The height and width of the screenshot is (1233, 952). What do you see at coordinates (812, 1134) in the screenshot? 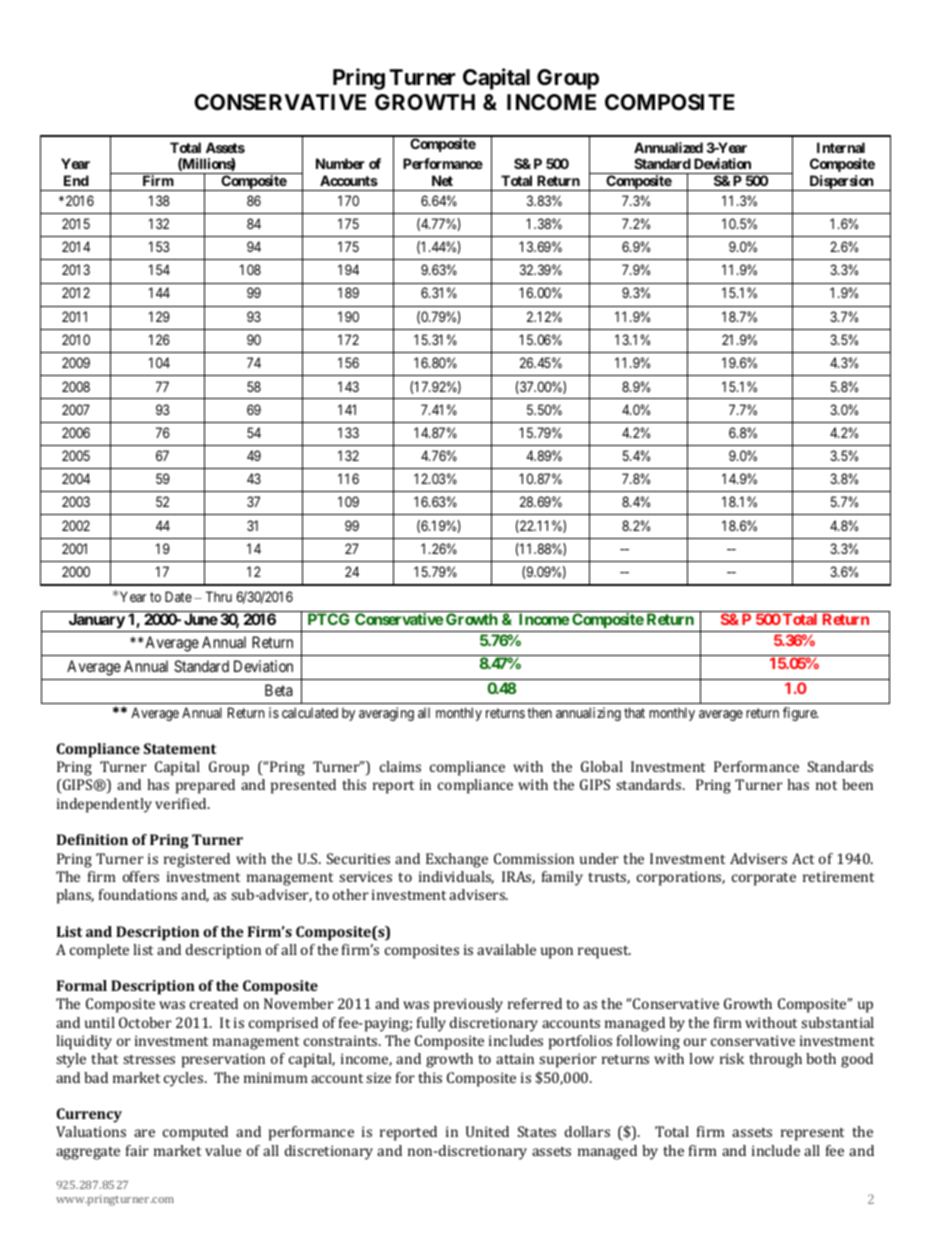
I see `represent` at bounding box center [812, 1134].
